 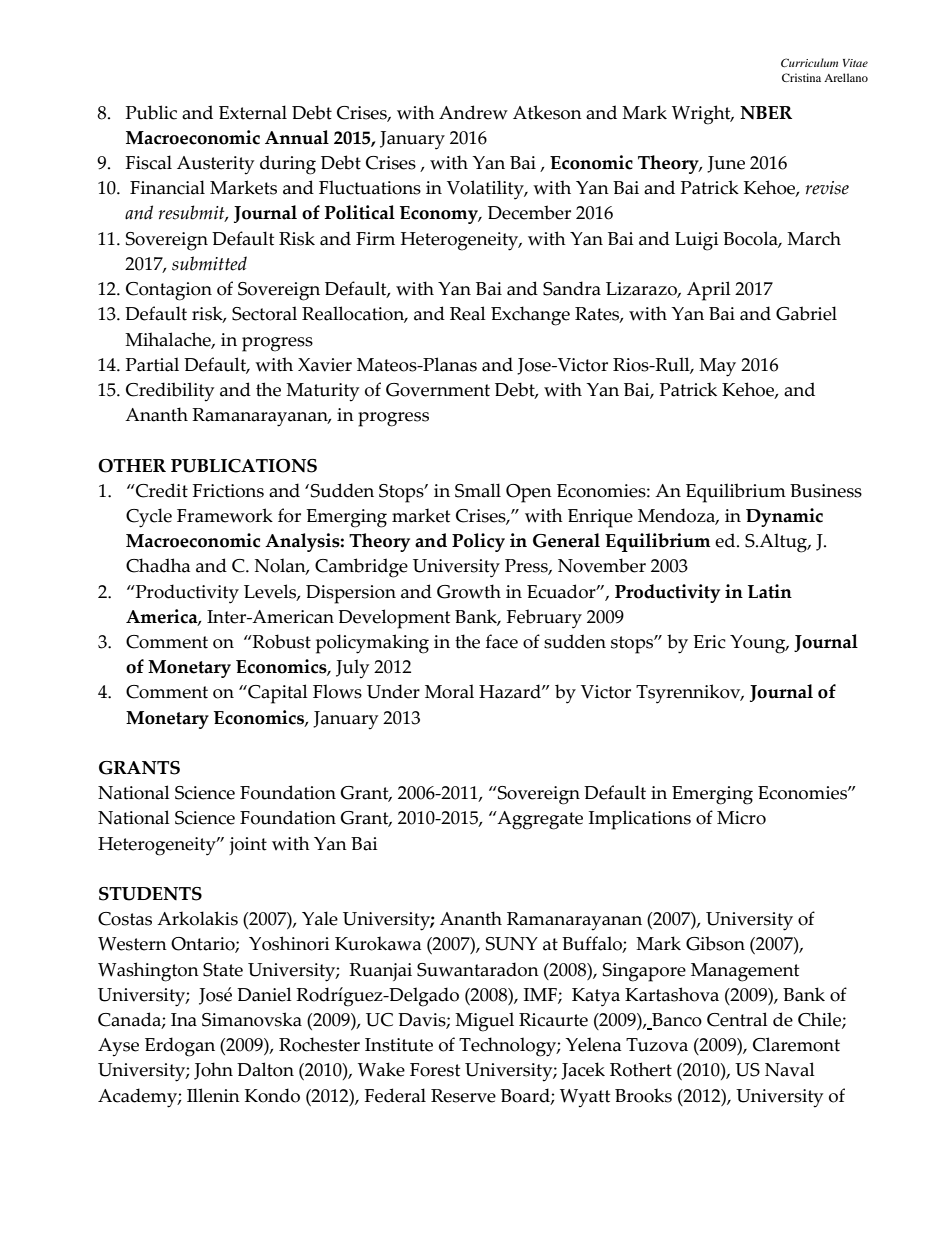 What do you see at coordinates (463, 1096) in the document?
I see `Reserve` at bounding box center [463, 1096].
